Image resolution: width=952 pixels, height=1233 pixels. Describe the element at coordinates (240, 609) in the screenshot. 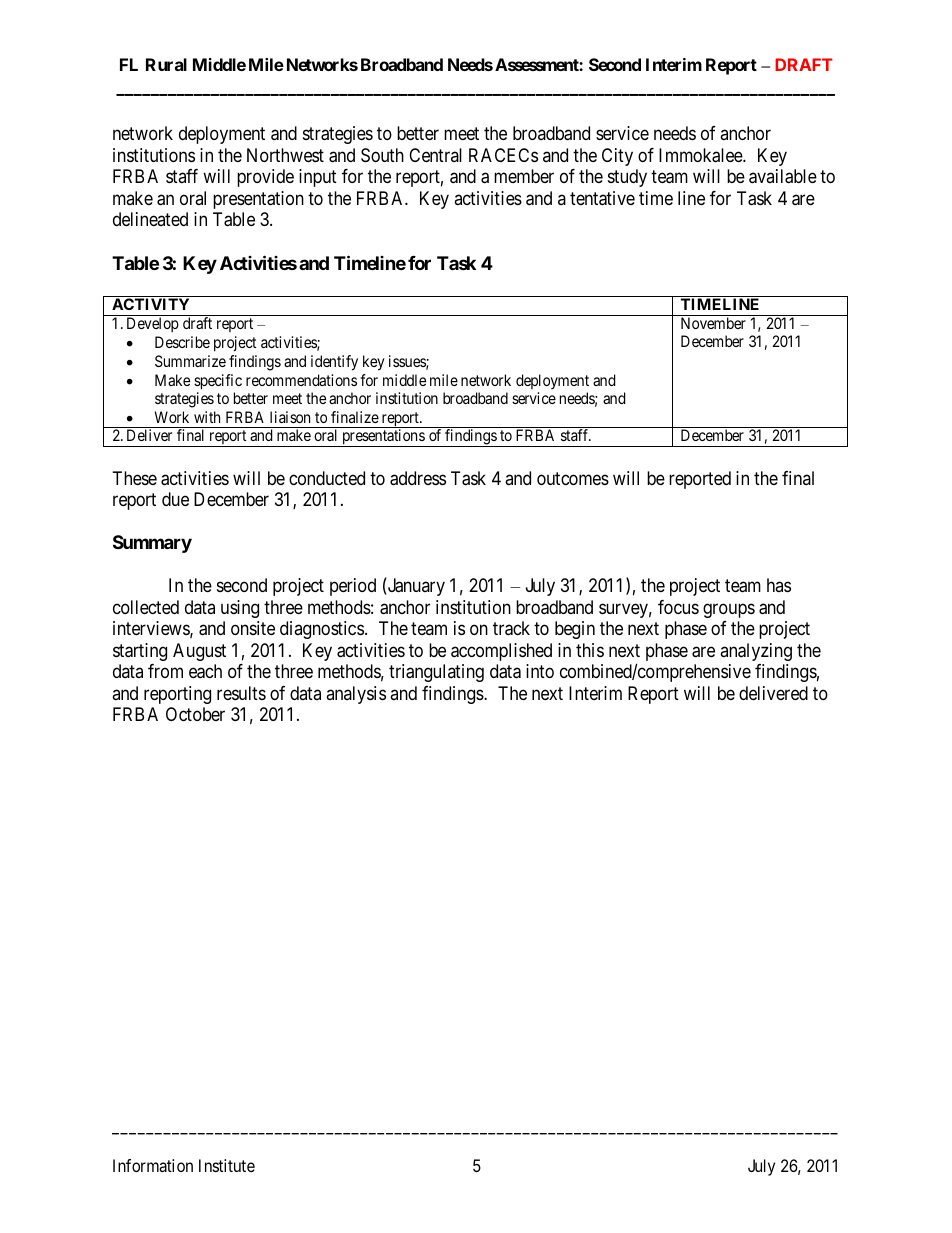

I see `using` at that location.
